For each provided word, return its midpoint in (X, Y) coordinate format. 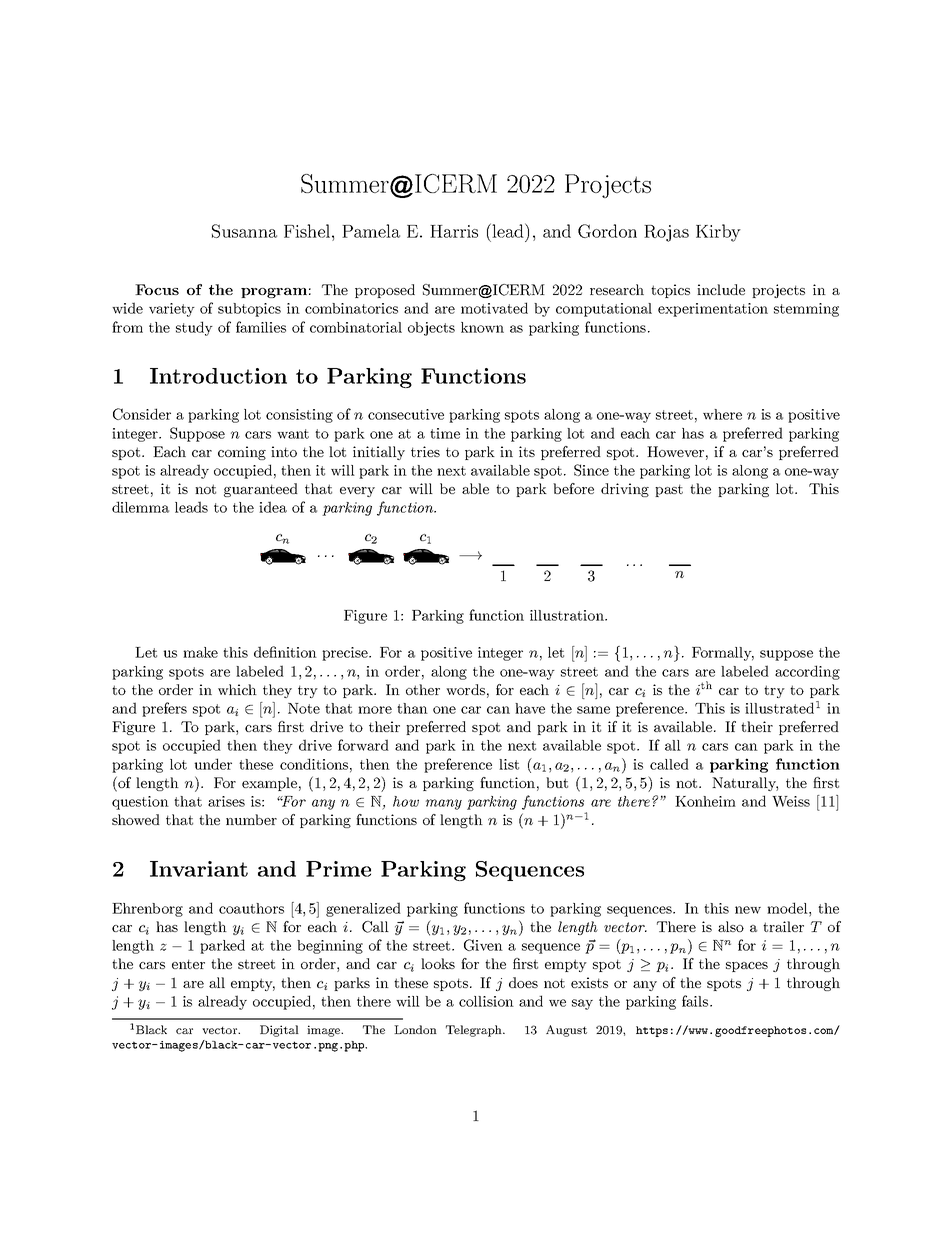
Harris (454, 231)
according (807, 672)
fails (696, 1001)
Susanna (244, 231)
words (465, 689)
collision (486, 1001)
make (200, 652)
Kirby (718, 233)
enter (188, 964)
